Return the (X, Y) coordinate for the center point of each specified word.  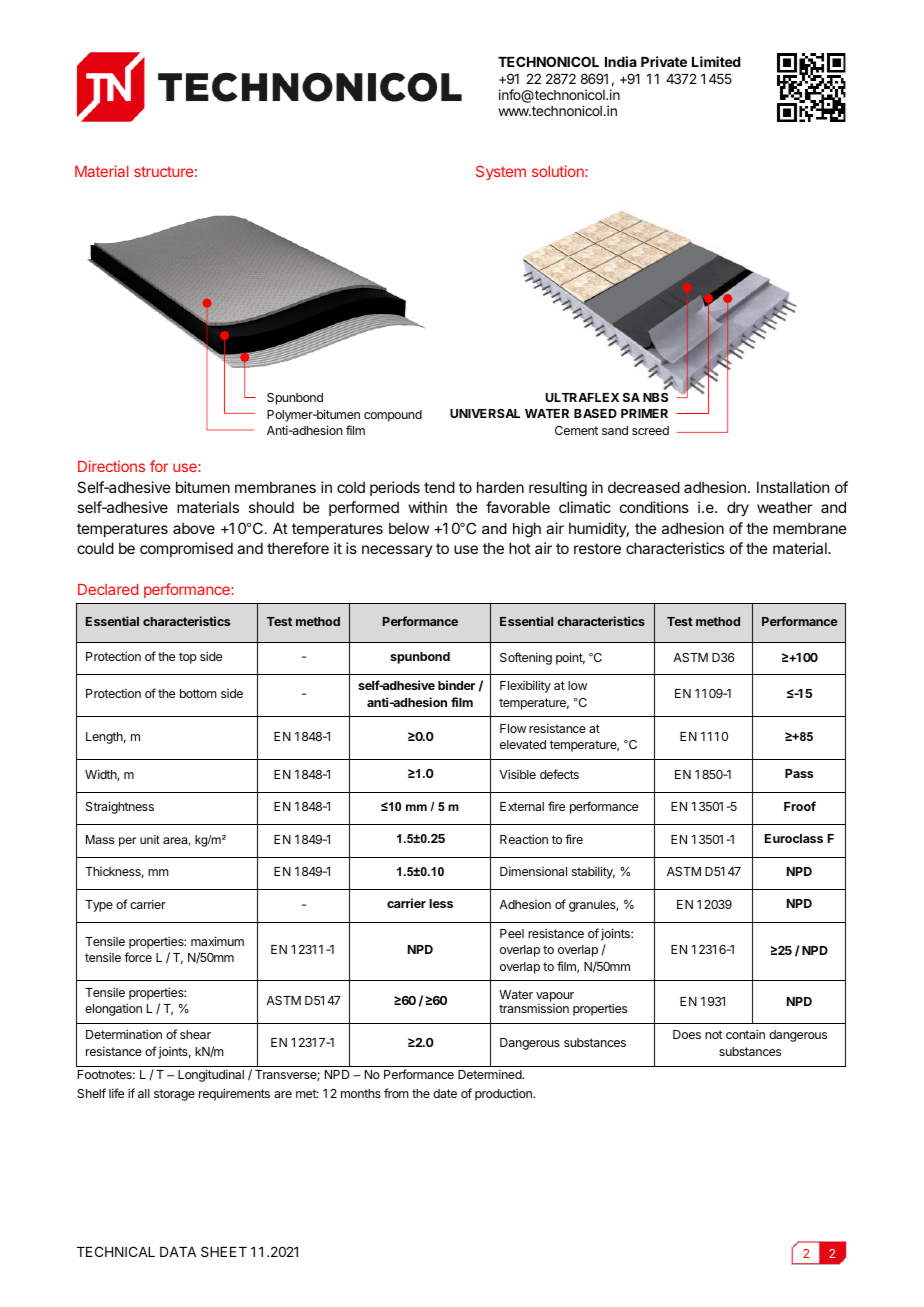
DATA (178, 1252)
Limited (716, 61)
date (445, 1093)
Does (687, 1034)
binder (456, 685)
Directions (111, 466)
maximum (217, 941)
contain (745, 1034)
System (501, 172)
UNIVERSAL (485, 413)
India (621, 61)
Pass (799, 773)
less (441, 903)
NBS (655, 397)
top (188, 658)
